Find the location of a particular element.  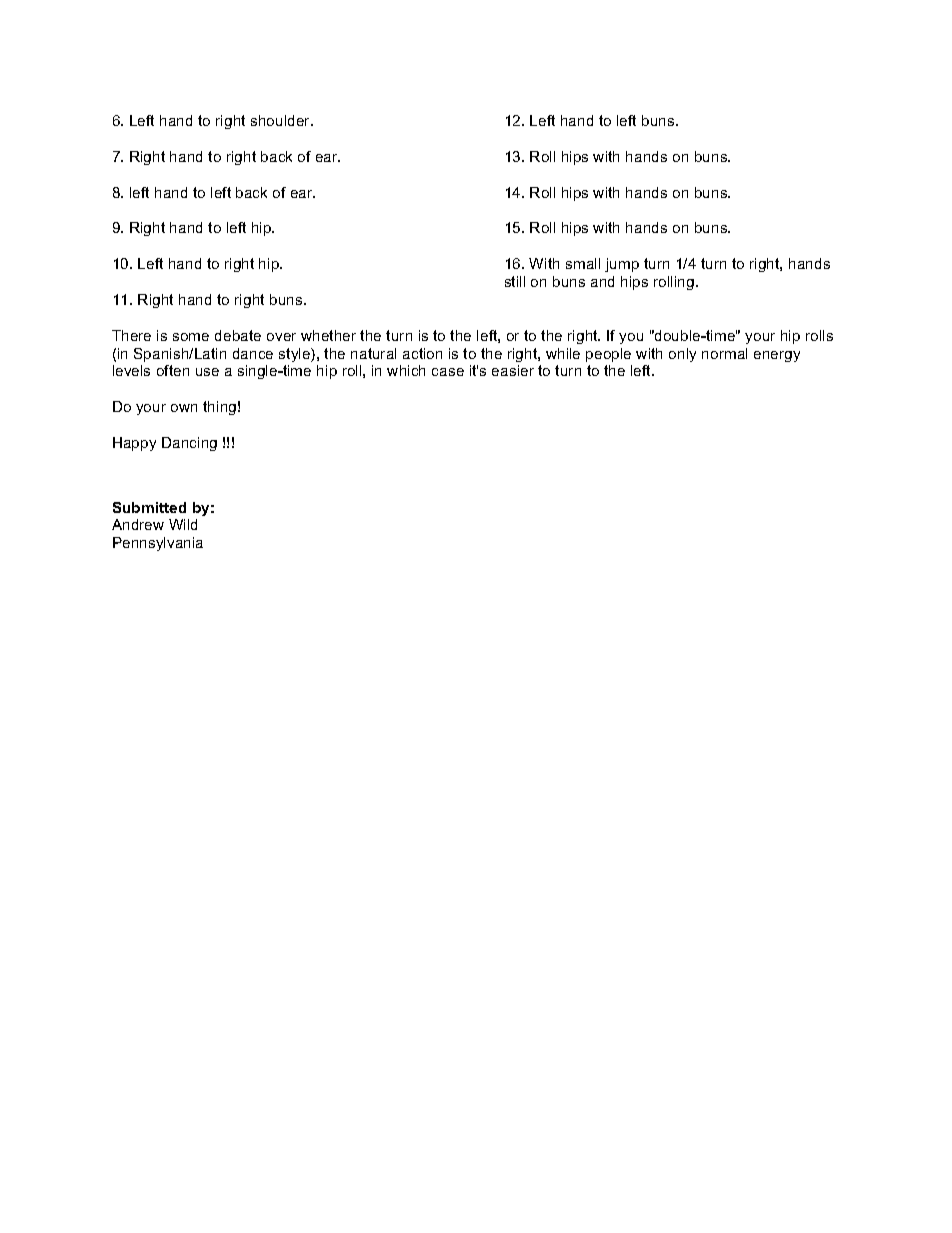

normal is located at coordinates (724, 353).
